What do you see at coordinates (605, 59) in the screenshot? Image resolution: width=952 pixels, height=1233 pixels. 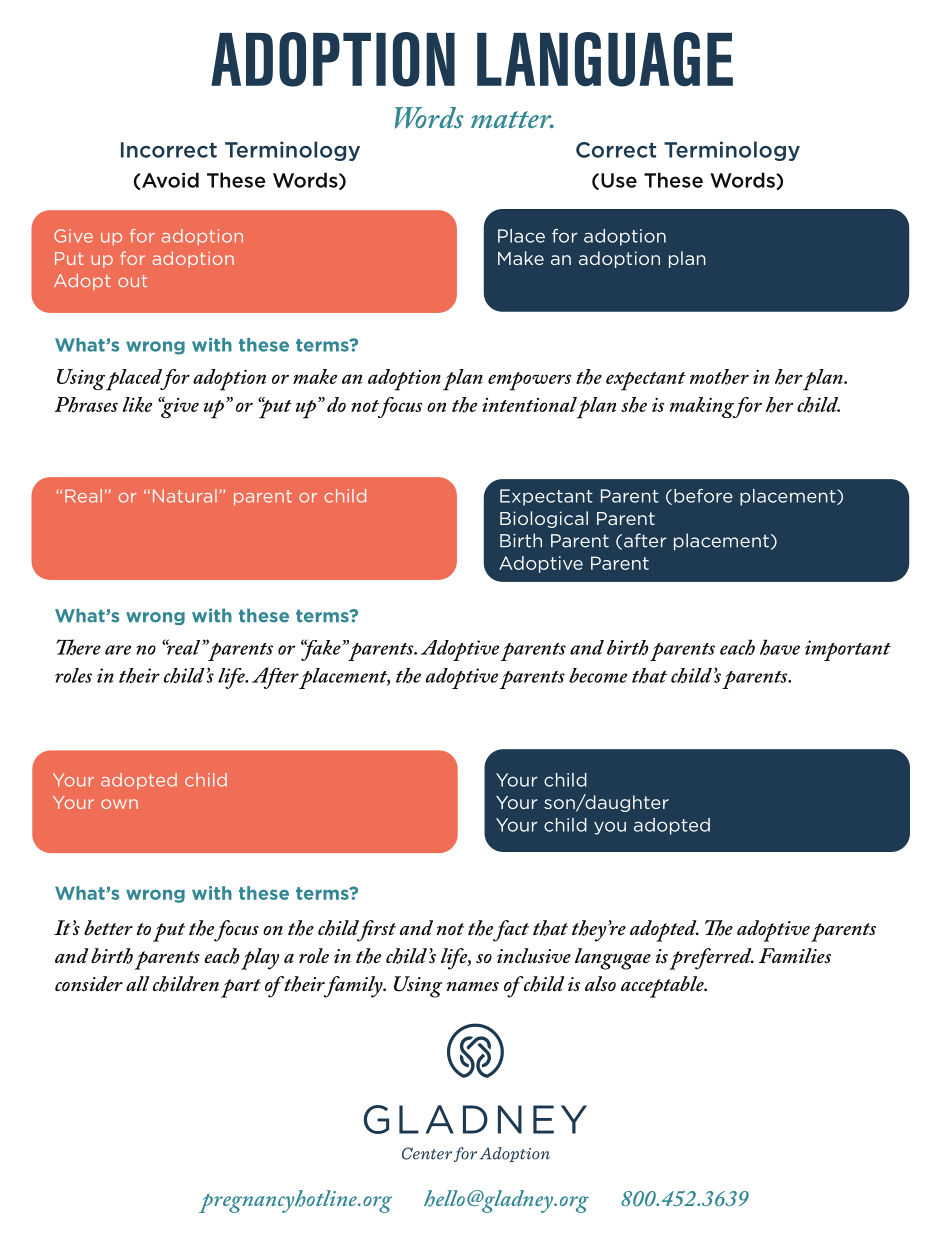 I see `LANGUAGE` at bounding box center [605, 59].
